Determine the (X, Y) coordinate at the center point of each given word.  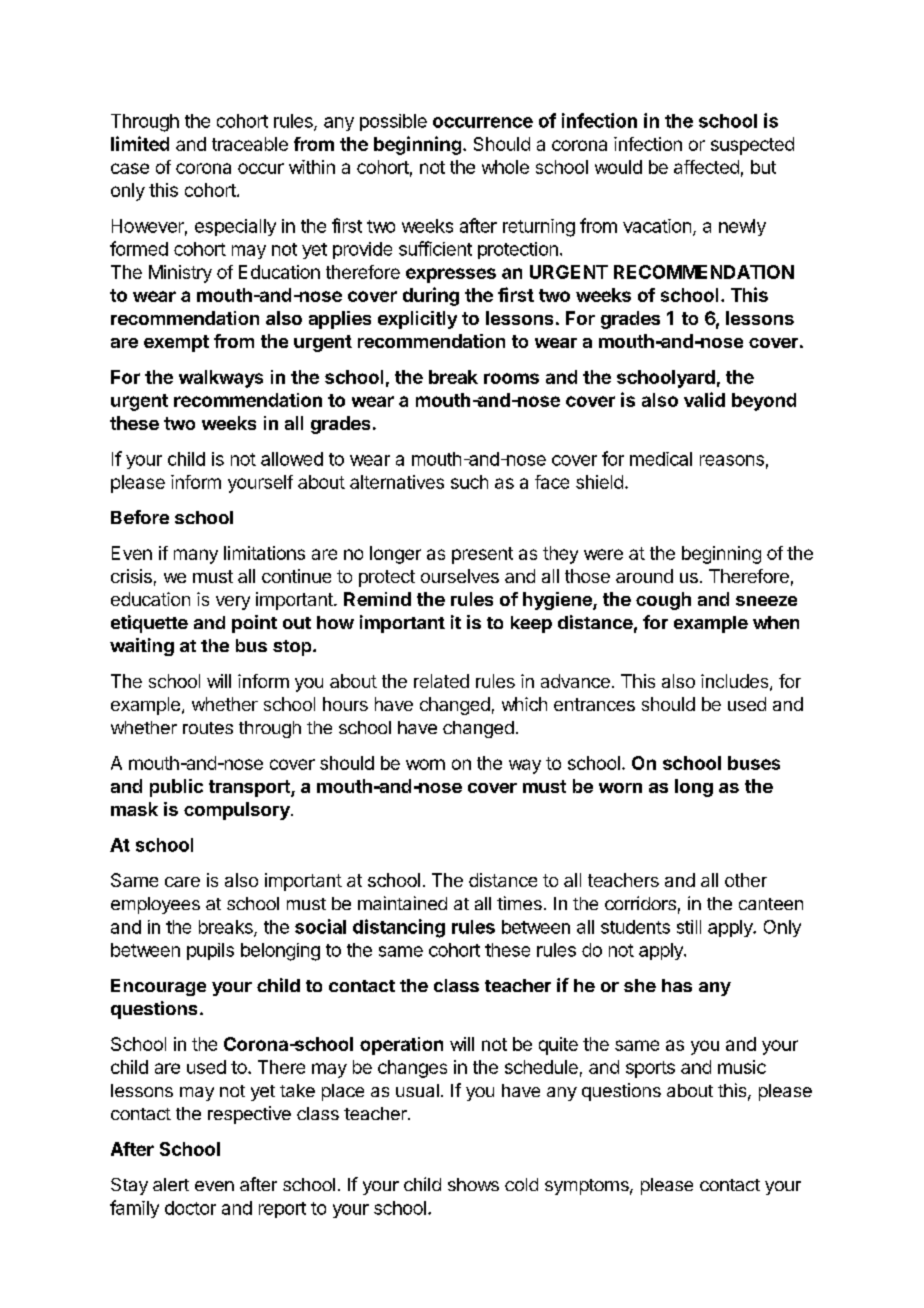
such (469, 482)
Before (140, 517)
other (746, 880)
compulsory (238, 811)
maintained (402, 903)
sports (650, 1069)
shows (473, 1184)
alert (171, 1184)
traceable (250, 144)
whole (505, 167)
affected (706, 167)
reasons (732, 460)
